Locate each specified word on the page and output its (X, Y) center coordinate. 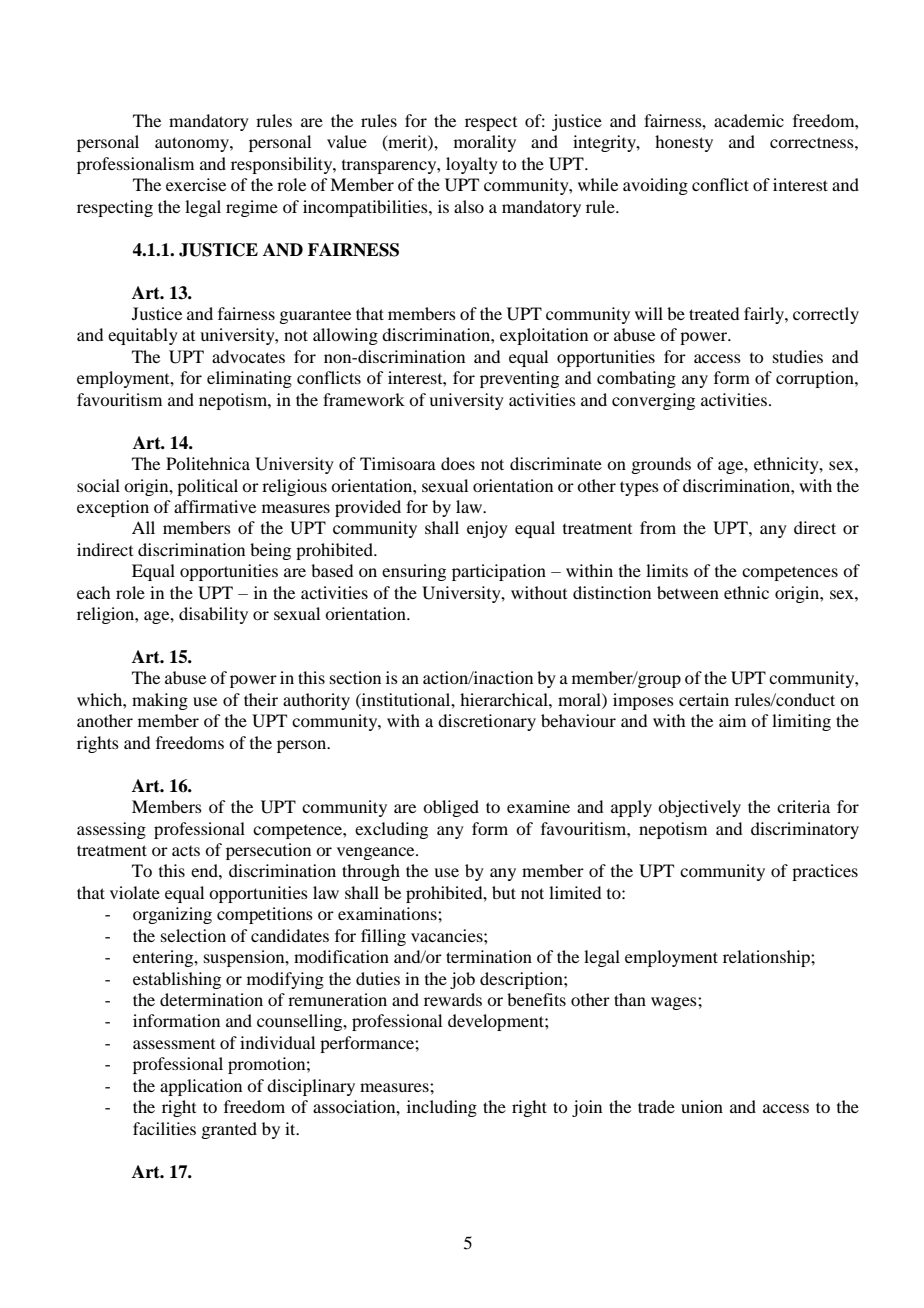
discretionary (487, 722)
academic (749, 120)
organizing (172, 915)
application (201, 1087)
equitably (143, 336)
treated (714, 313)
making (160, 701)
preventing (519, 379)
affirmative (215, 506)
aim (732, 720)
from (658, 527)
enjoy (487, 529)
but (504, 892)
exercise (196, 184)
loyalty (472, 165)
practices (825, 872)
